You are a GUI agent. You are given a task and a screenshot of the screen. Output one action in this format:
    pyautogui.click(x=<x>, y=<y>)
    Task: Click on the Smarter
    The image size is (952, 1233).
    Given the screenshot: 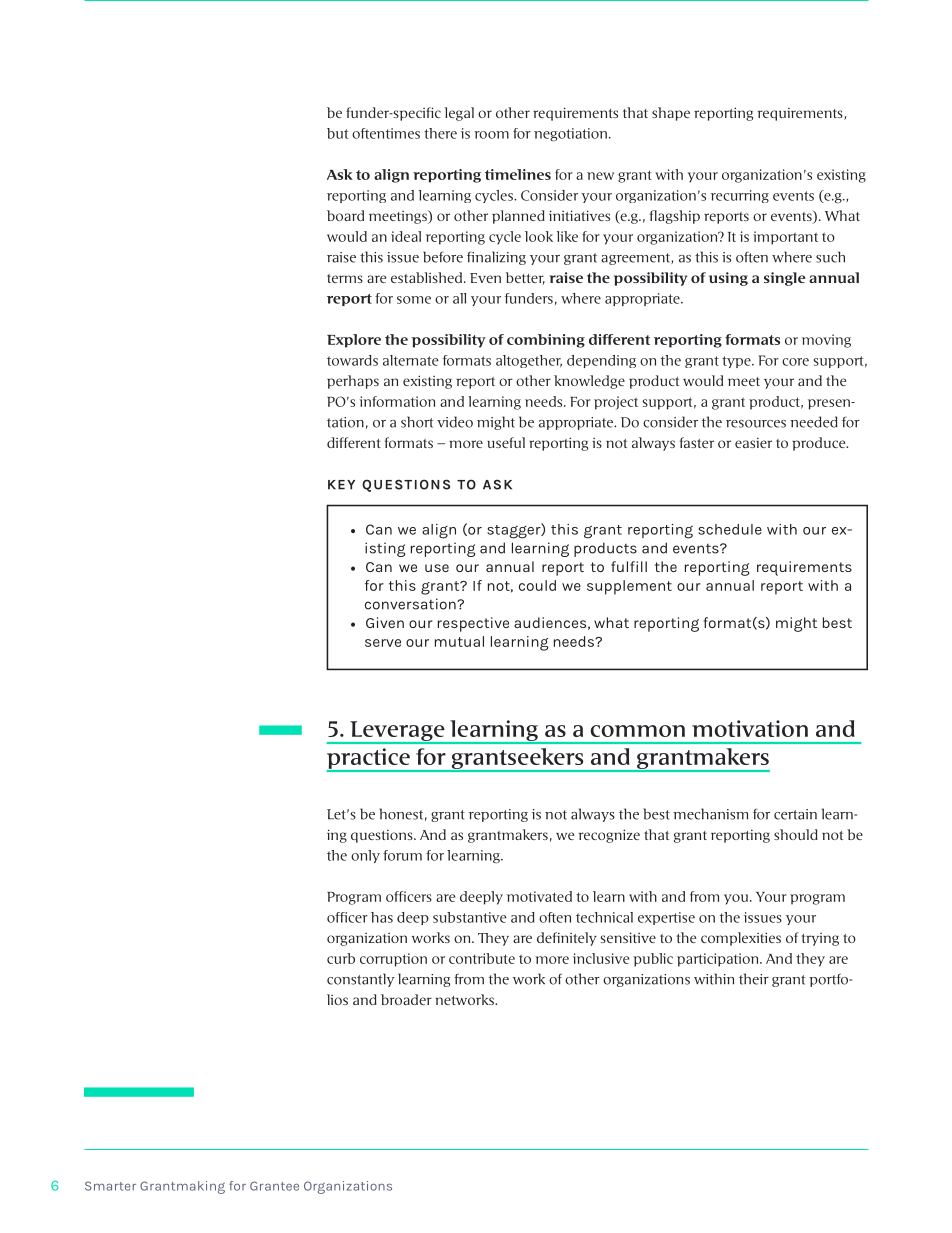 What is the action you would take?
    pyautogui.click(x=110, y=1186)
